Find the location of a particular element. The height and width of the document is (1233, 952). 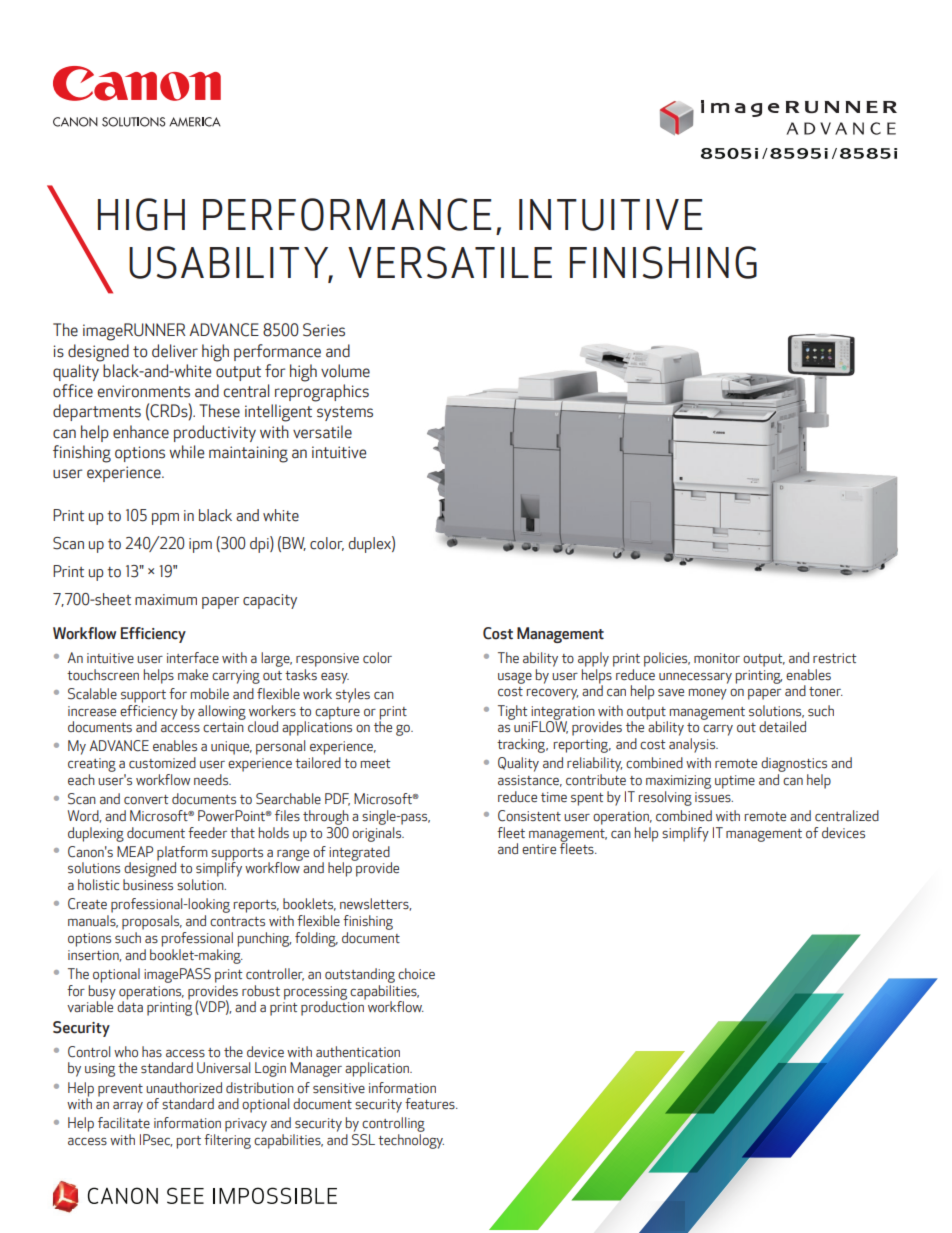

array is located at coordinates (128, 1107).
